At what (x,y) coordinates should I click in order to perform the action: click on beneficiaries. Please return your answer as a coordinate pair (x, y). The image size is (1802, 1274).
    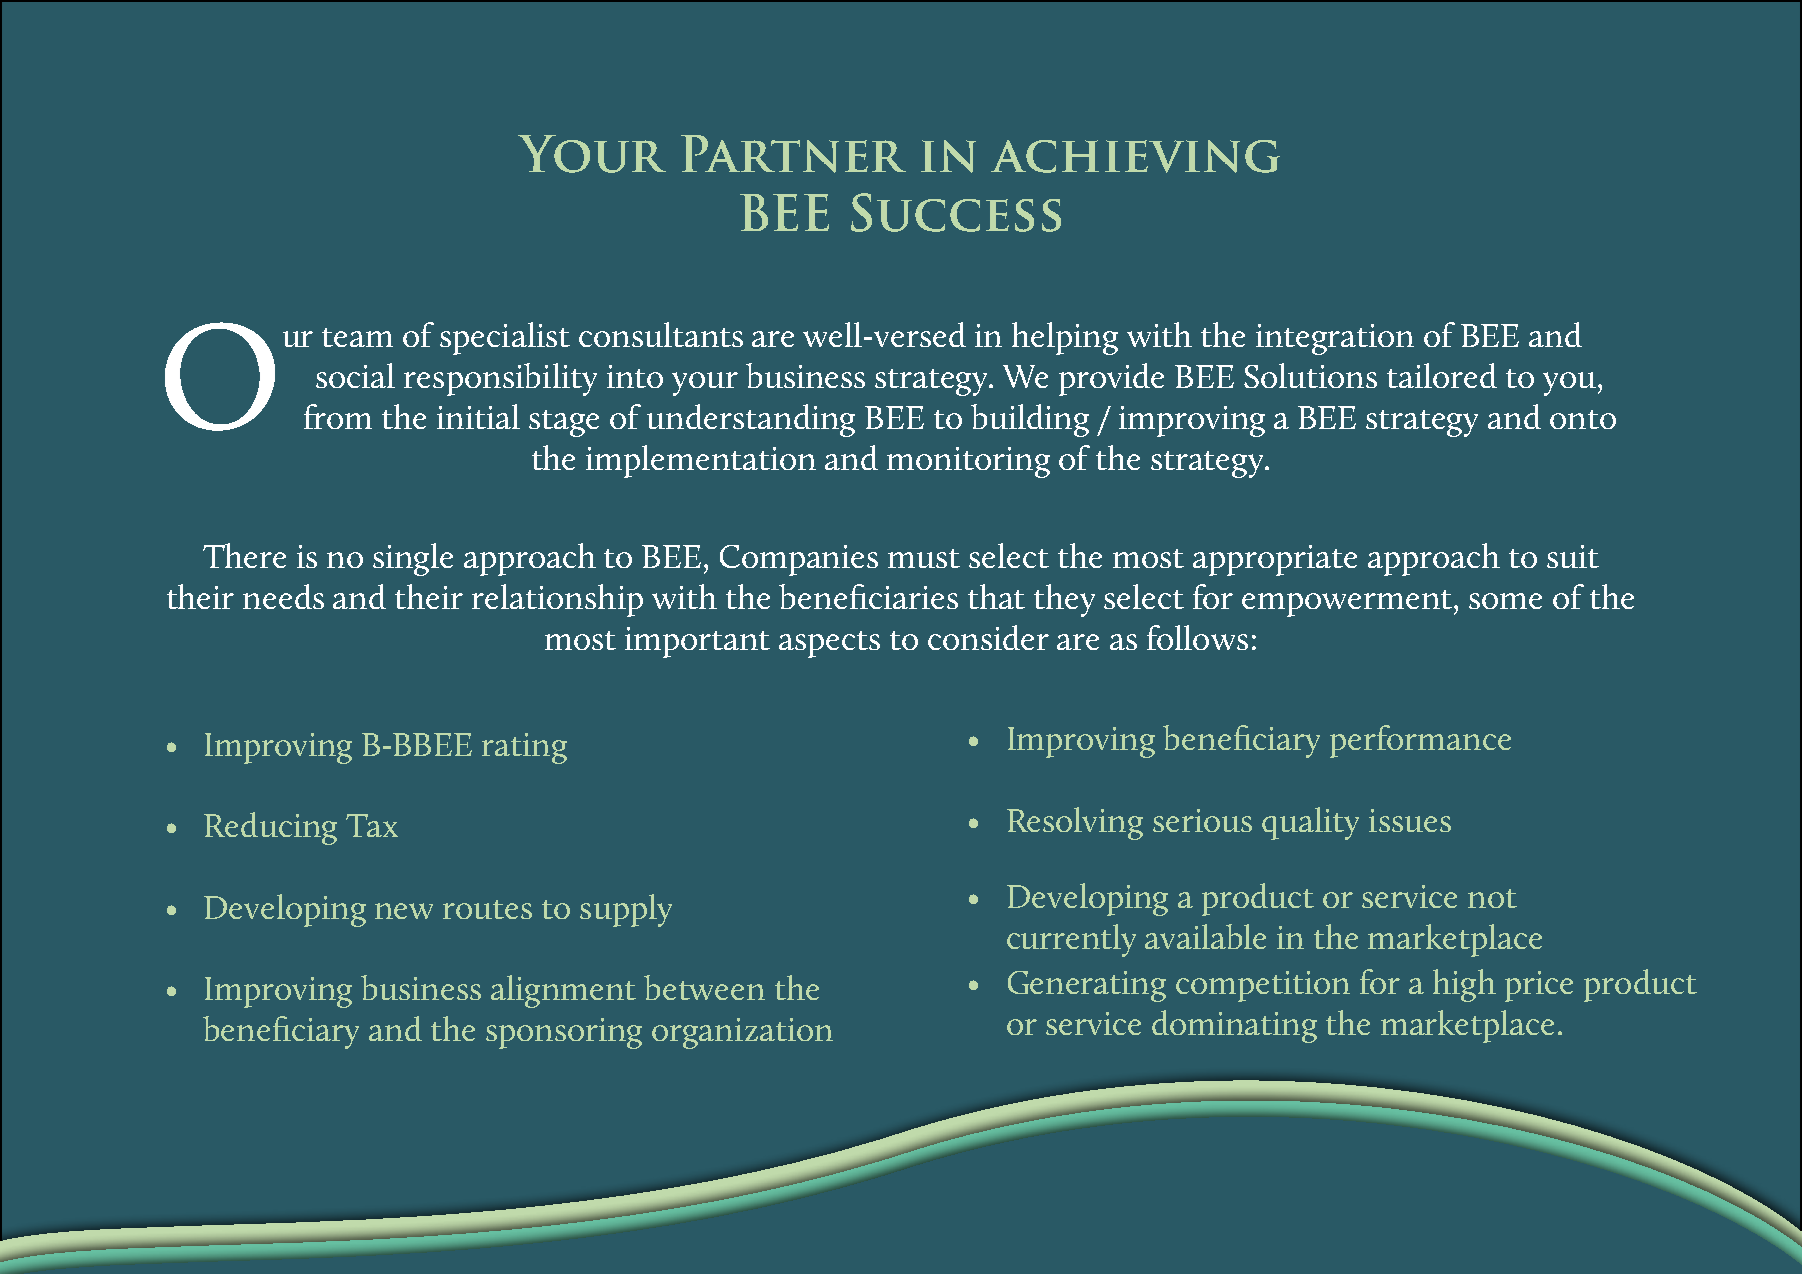
    Looking at the image, I should click on (868, 596).
